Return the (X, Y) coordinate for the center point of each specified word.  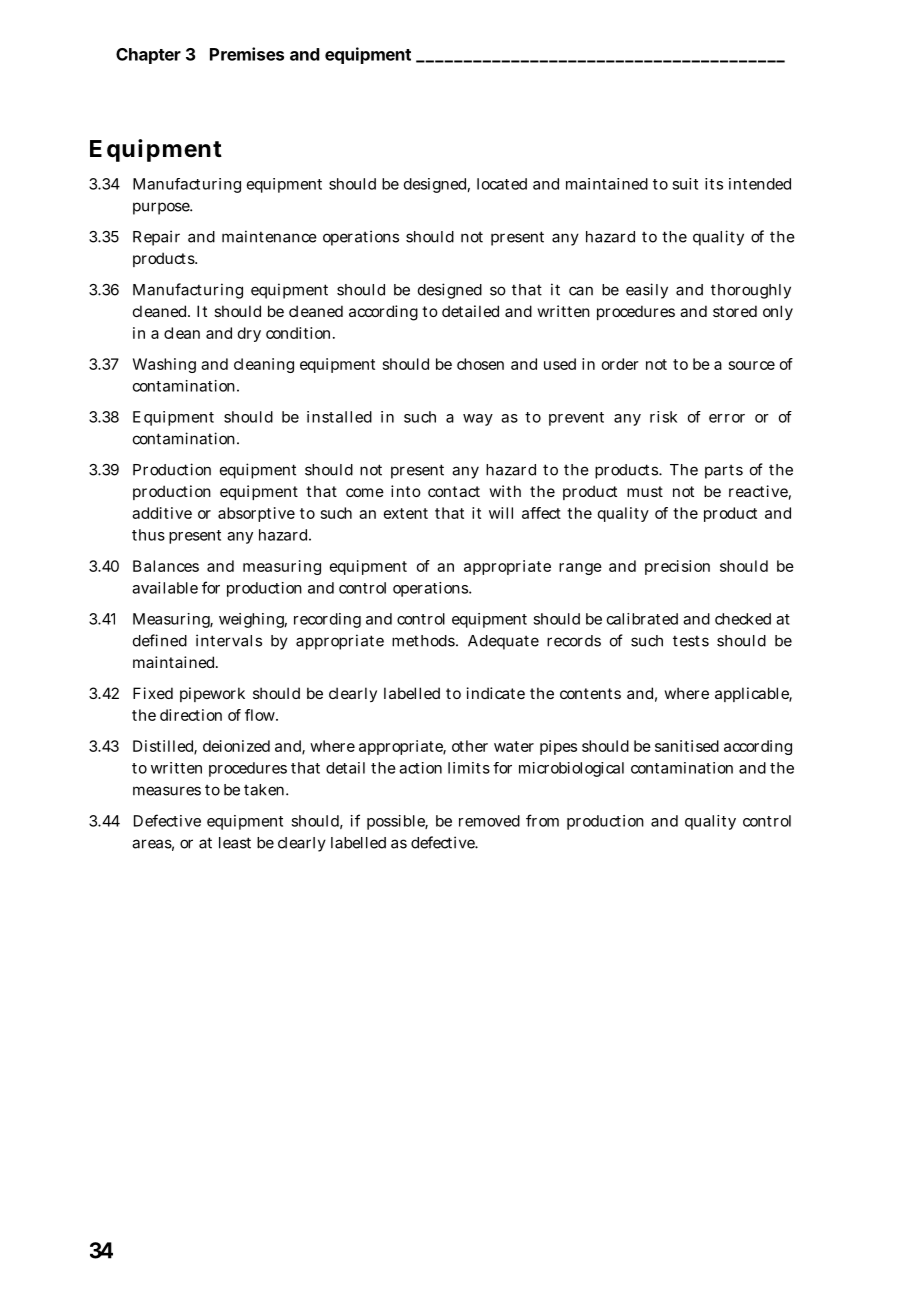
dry (249, 334)
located (502, 184)
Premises (247, 54)
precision (677, 567)
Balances (166, 566)
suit (685, 184)
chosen (480, 364)
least (235, 843)
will (501, 513)
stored (735, 311)
